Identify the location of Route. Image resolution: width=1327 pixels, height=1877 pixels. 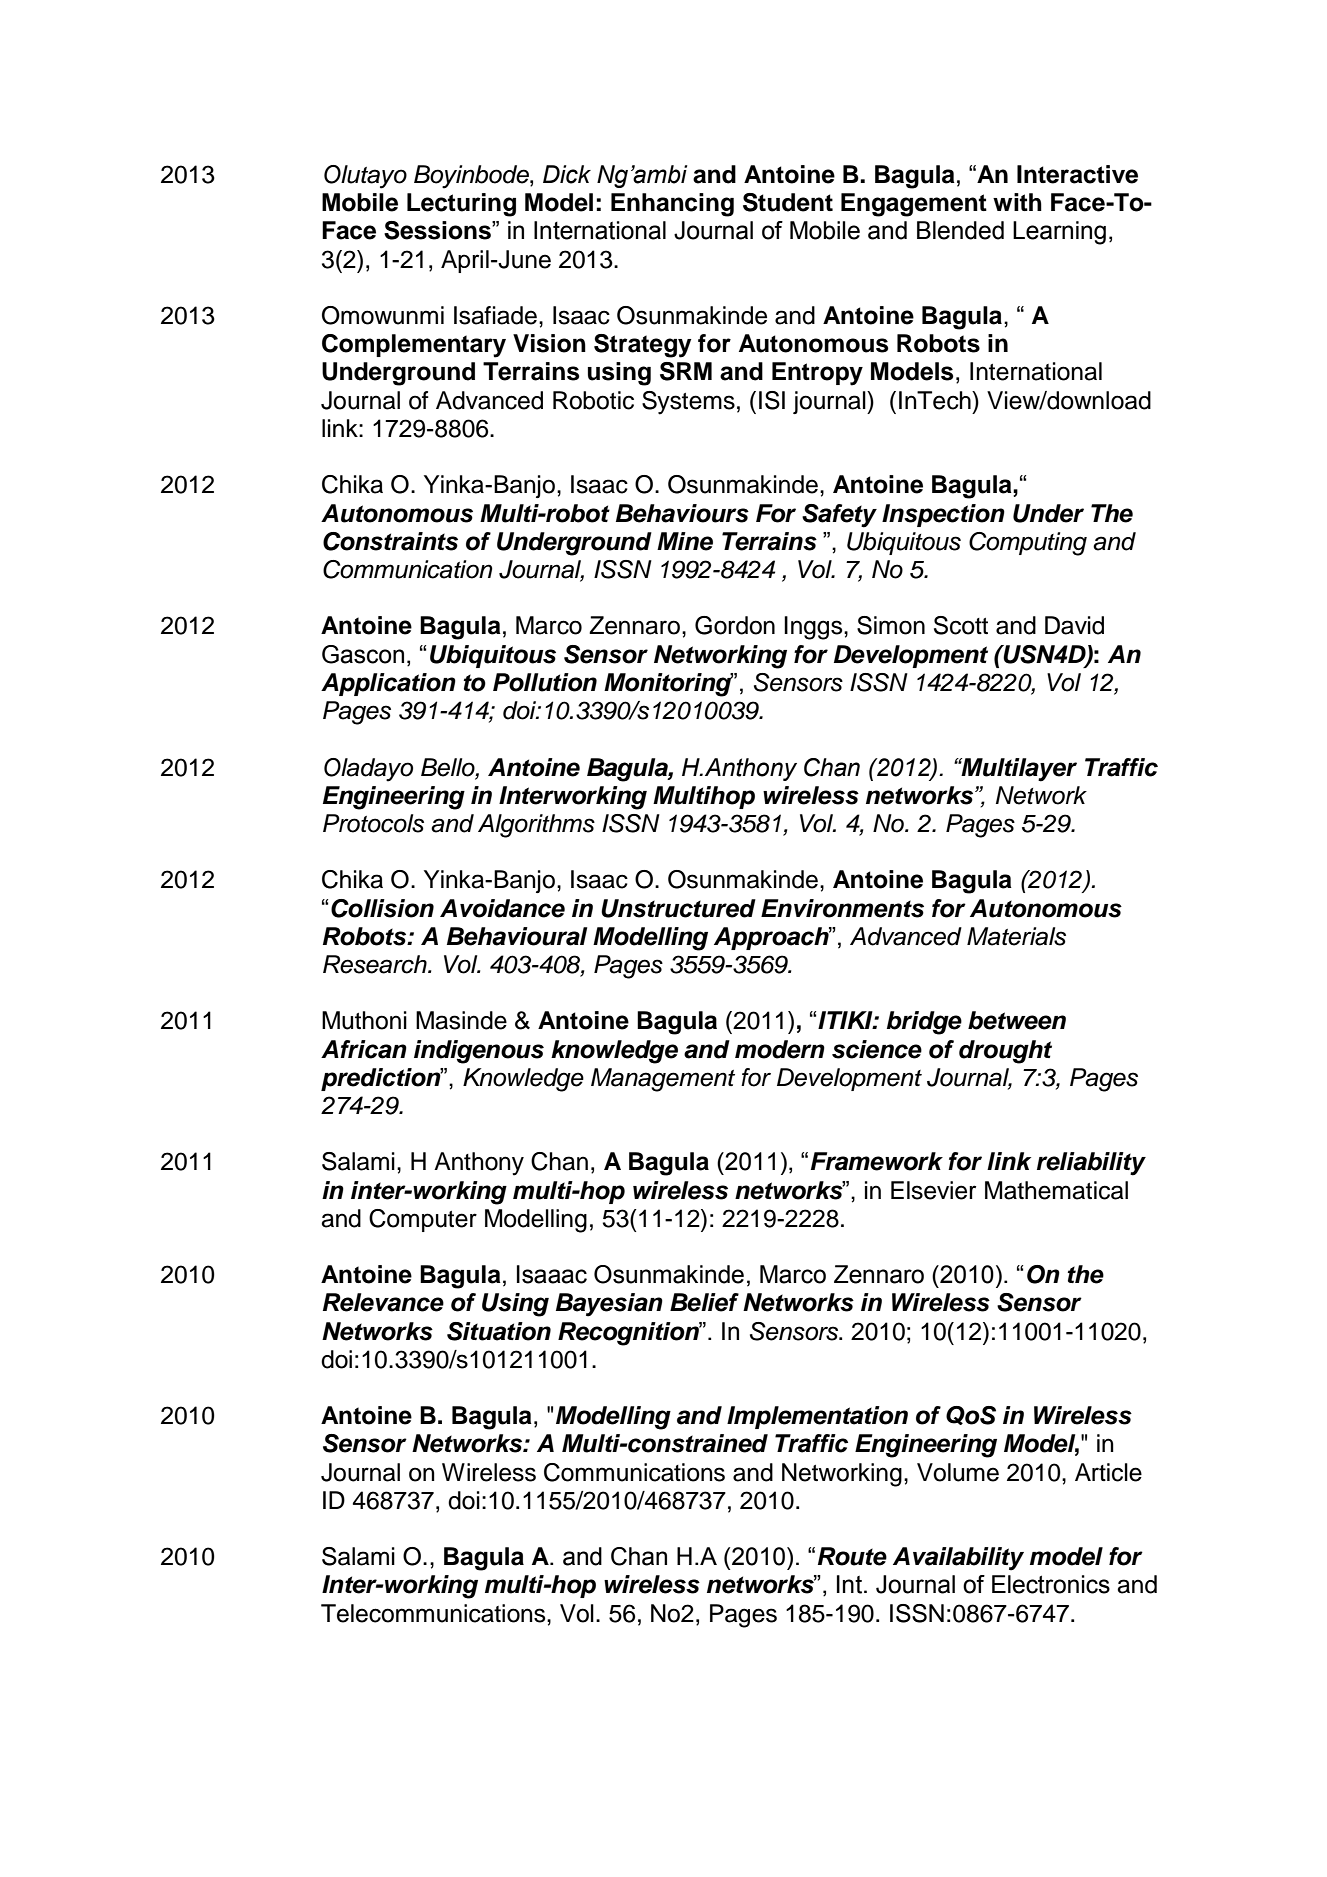
(852, 1556).
